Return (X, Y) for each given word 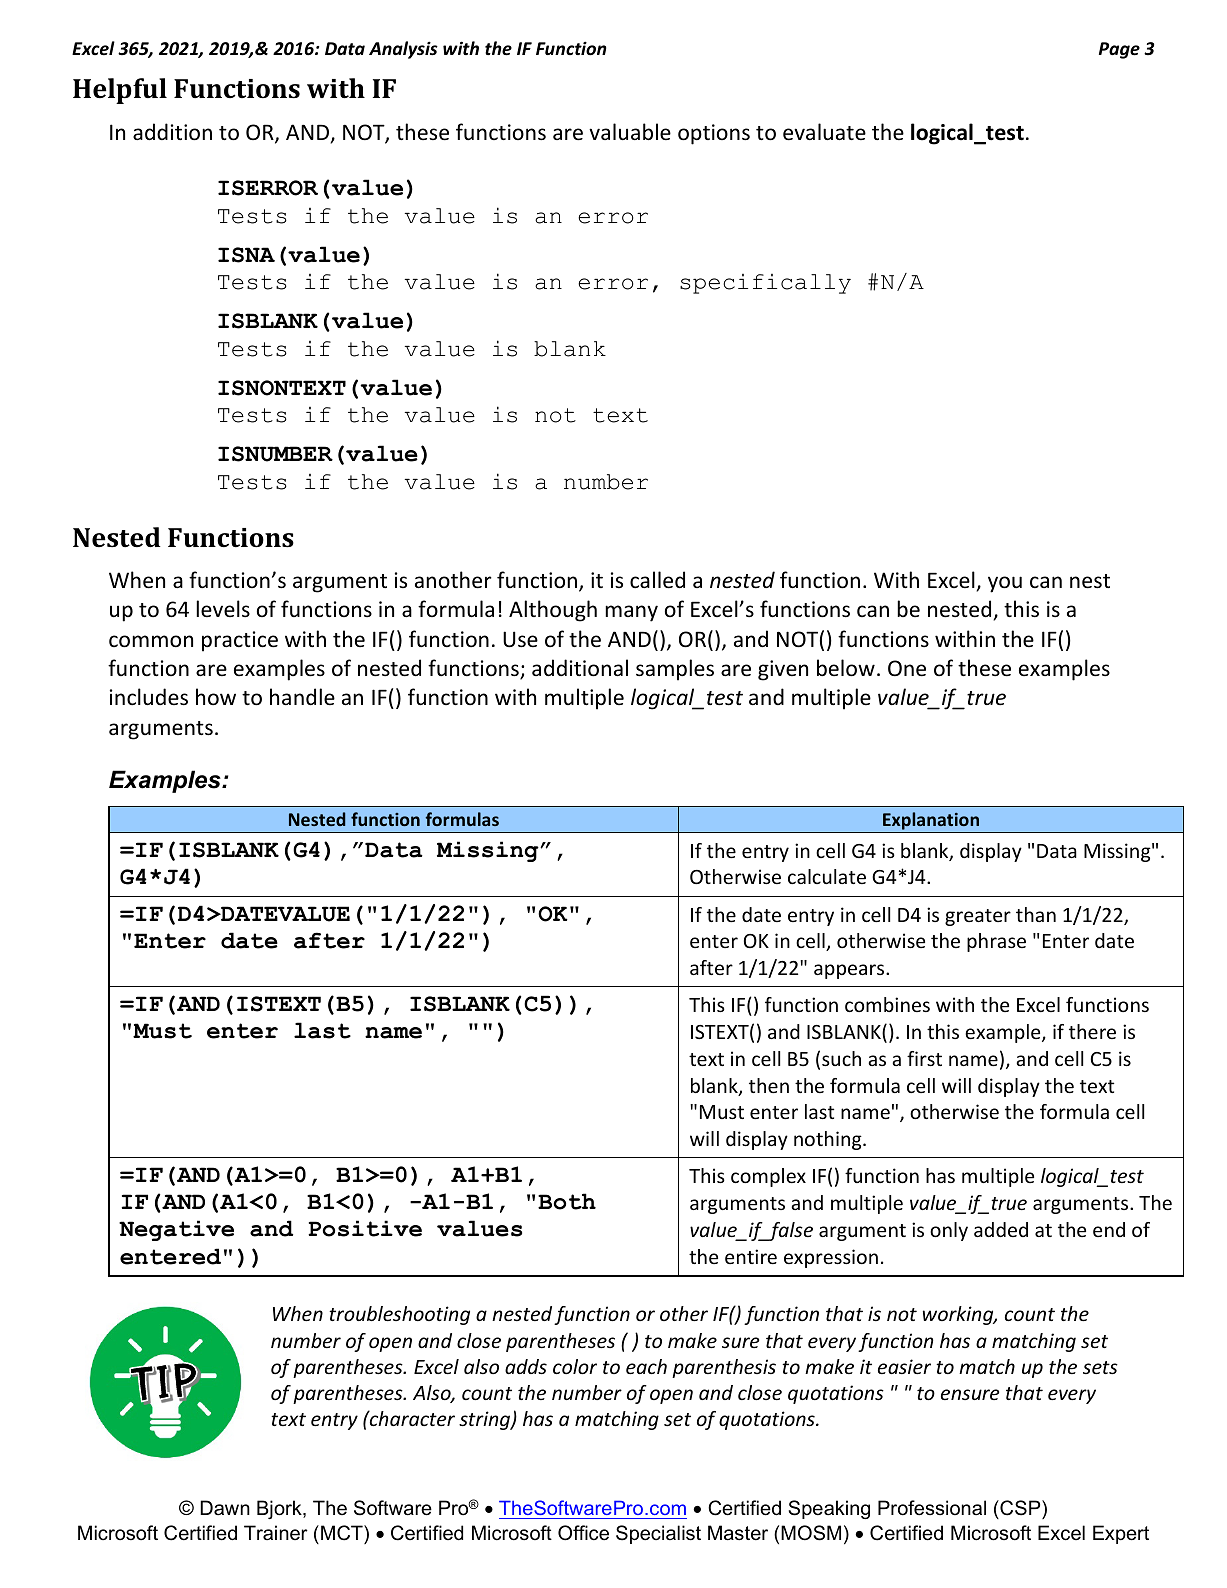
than (1036, 914)
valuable (630, 132)
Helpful (120, 91)
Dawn (225, 1508)
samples (675, 670)
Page (1119, 50)
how (216, 697)
